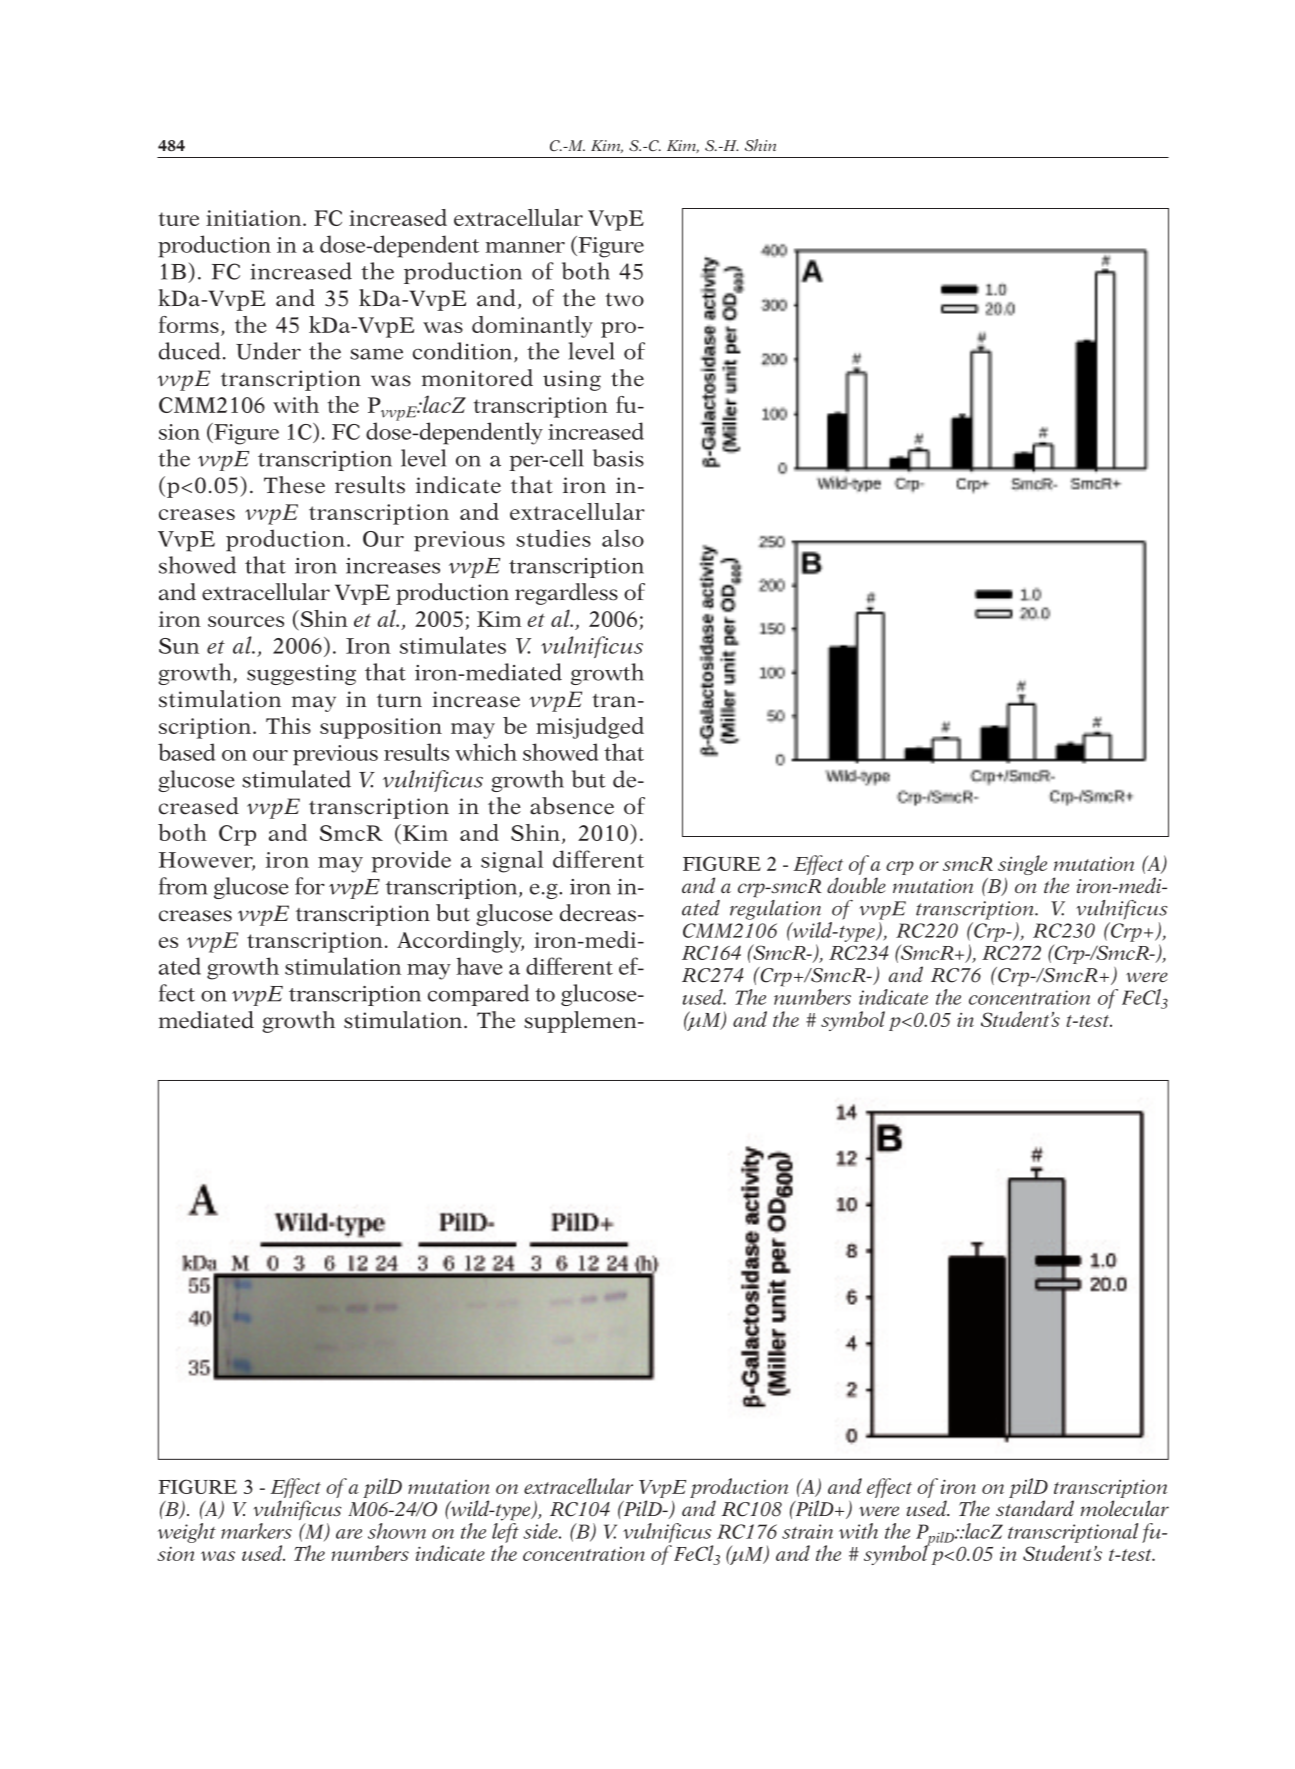 The height and width of the document is (1769, 1295). Describe the element at coordinates (1022, 865) in the document. I see `single` at that location.
